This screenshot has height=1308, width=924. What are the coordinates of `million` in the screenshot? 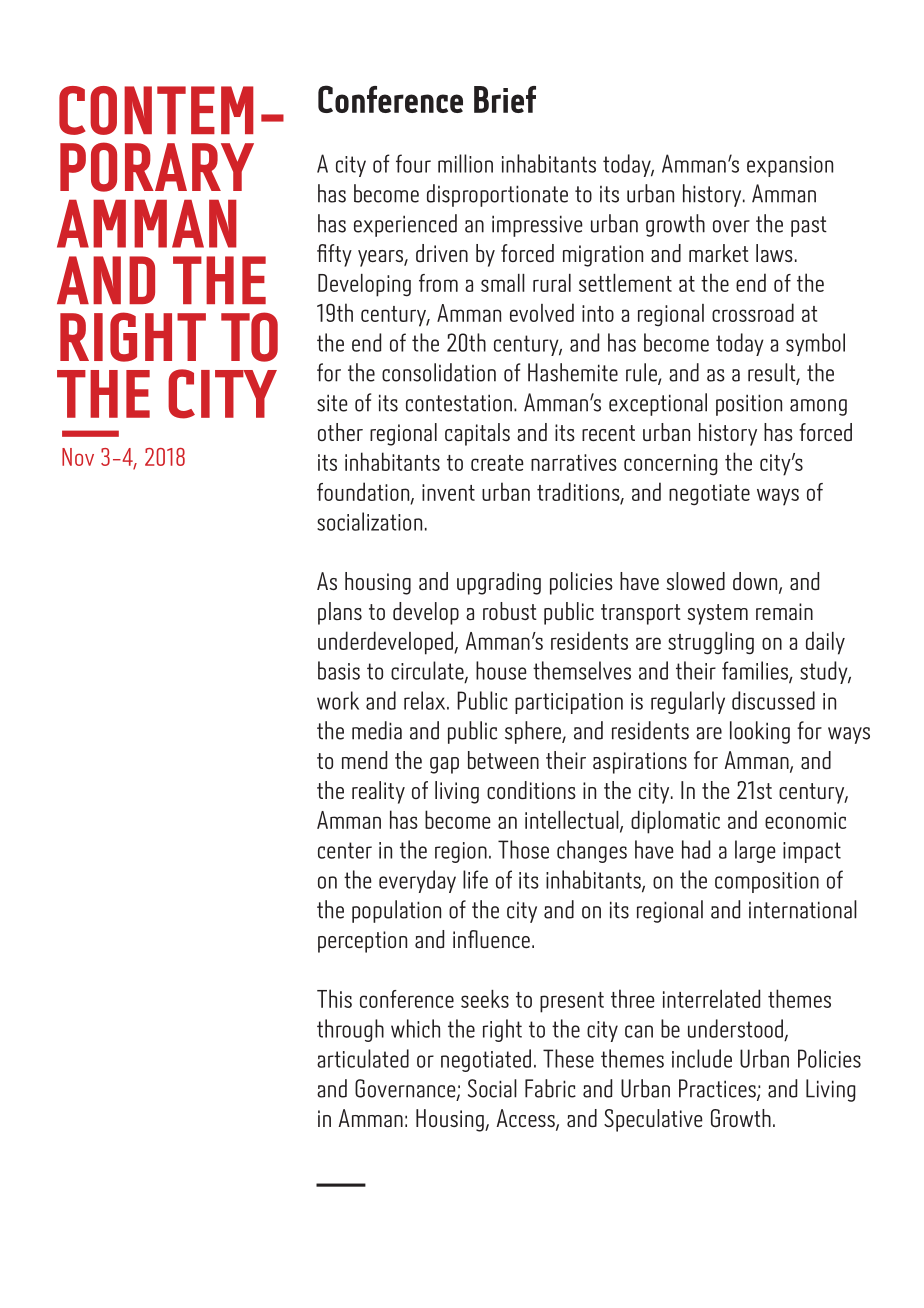 It's located at (465, 163).
